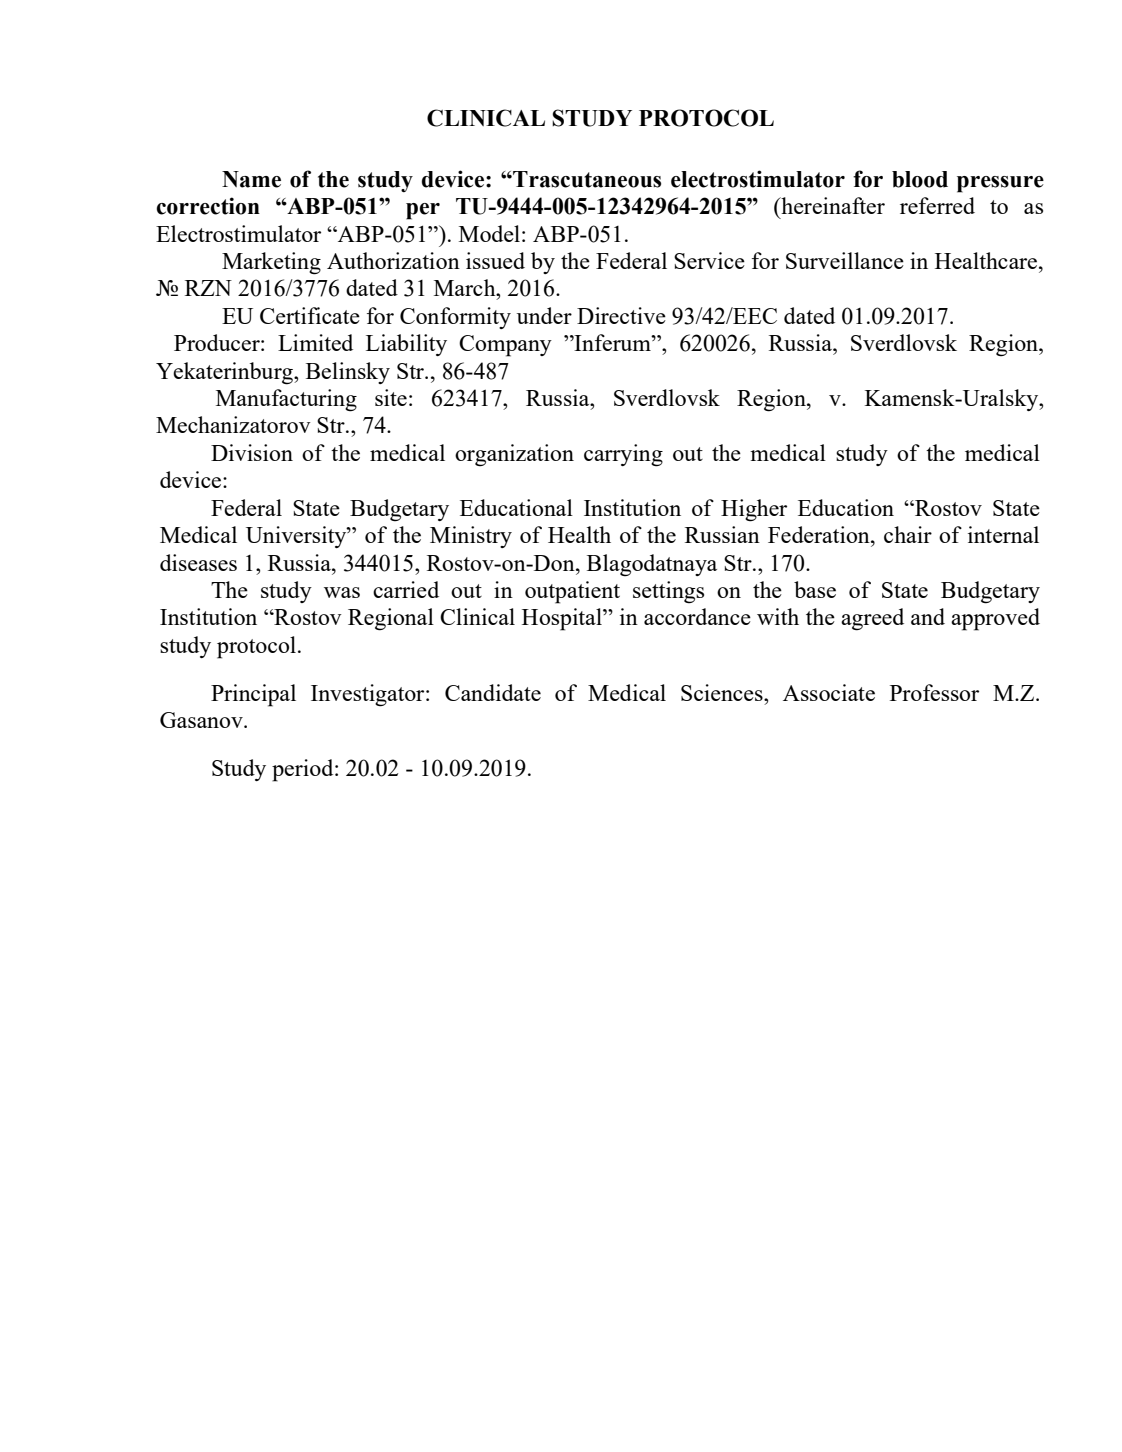 This screenshot has height=1452, width=1122. Describe the element at coordinates (198, 562) in the screenshot. I see `diseases` at that location.
